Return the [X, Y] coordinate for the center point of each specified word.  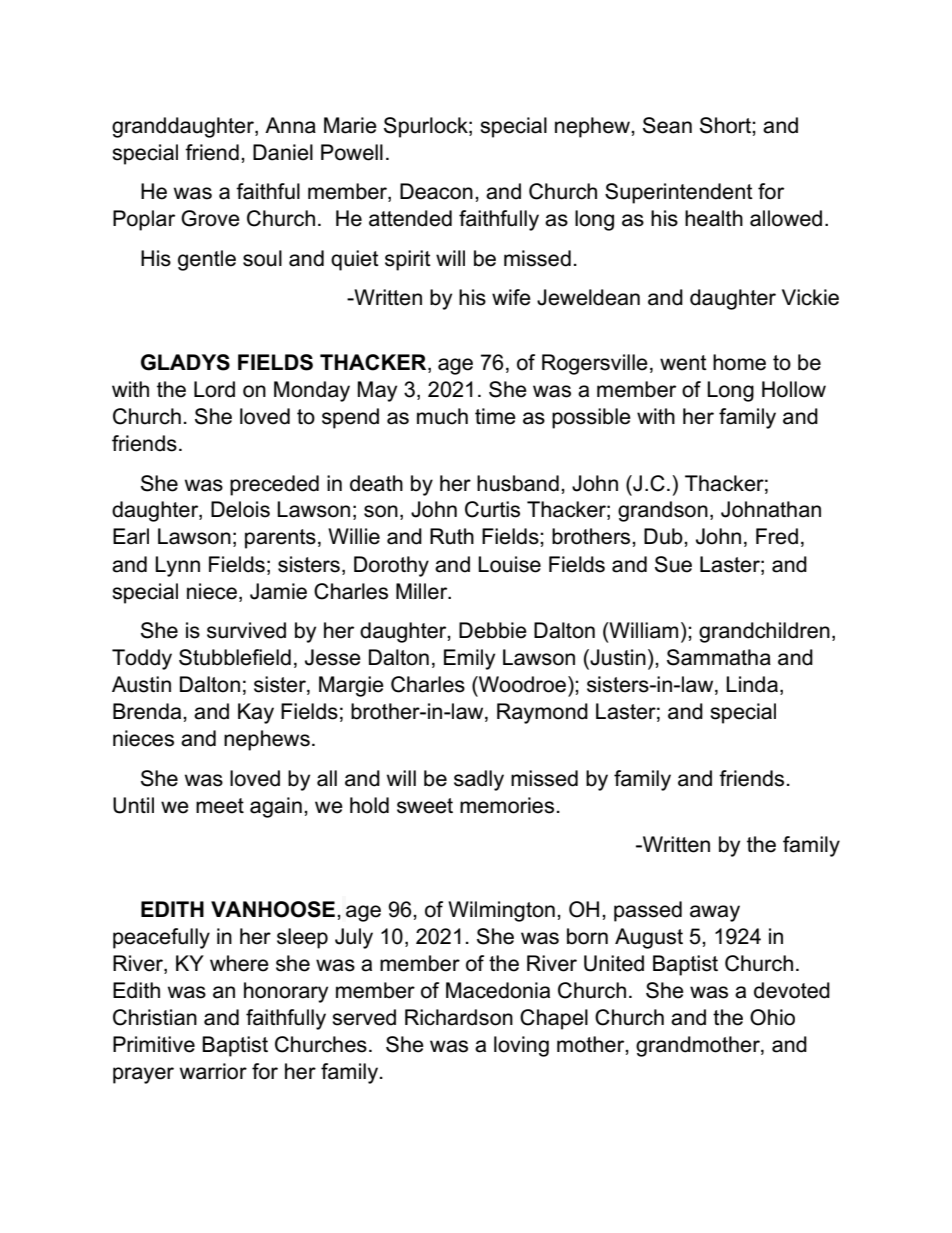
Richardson [459, 1017]
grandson [663, 511]
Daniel [283, 152]
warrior [213, 1071]
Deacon [436, 191]
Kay [256, 713]
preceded [274, 485]
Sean [667, 125]
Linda [752, 684]
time [495, 416]
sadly [479, 780]
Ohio [772, 1017]
